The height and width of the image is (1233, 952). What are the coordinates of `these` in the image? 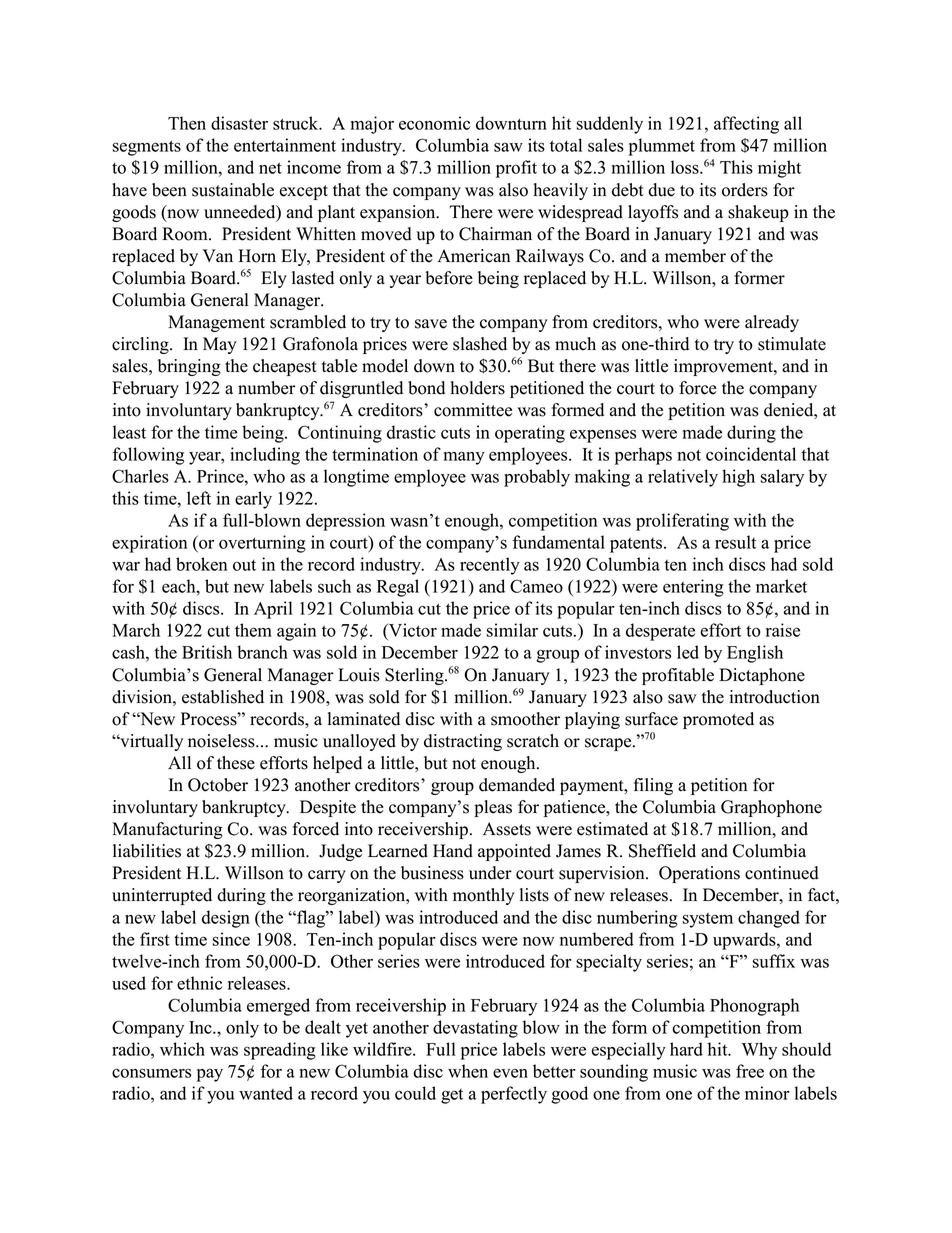 It's located at (236, 763).
